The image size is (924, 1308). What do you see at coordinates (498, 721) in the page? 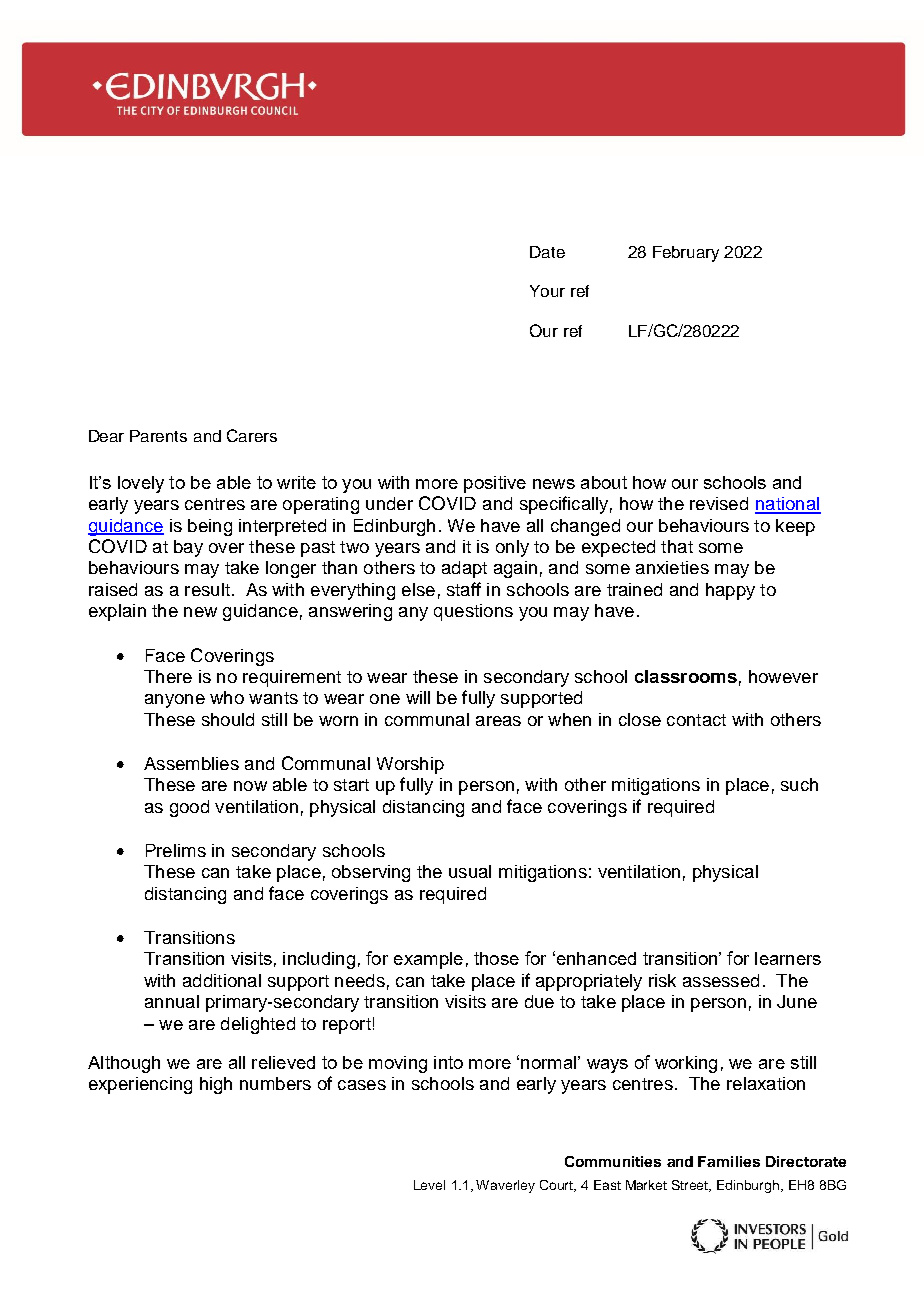
I see `areas` at bounding box center [498, 721].
